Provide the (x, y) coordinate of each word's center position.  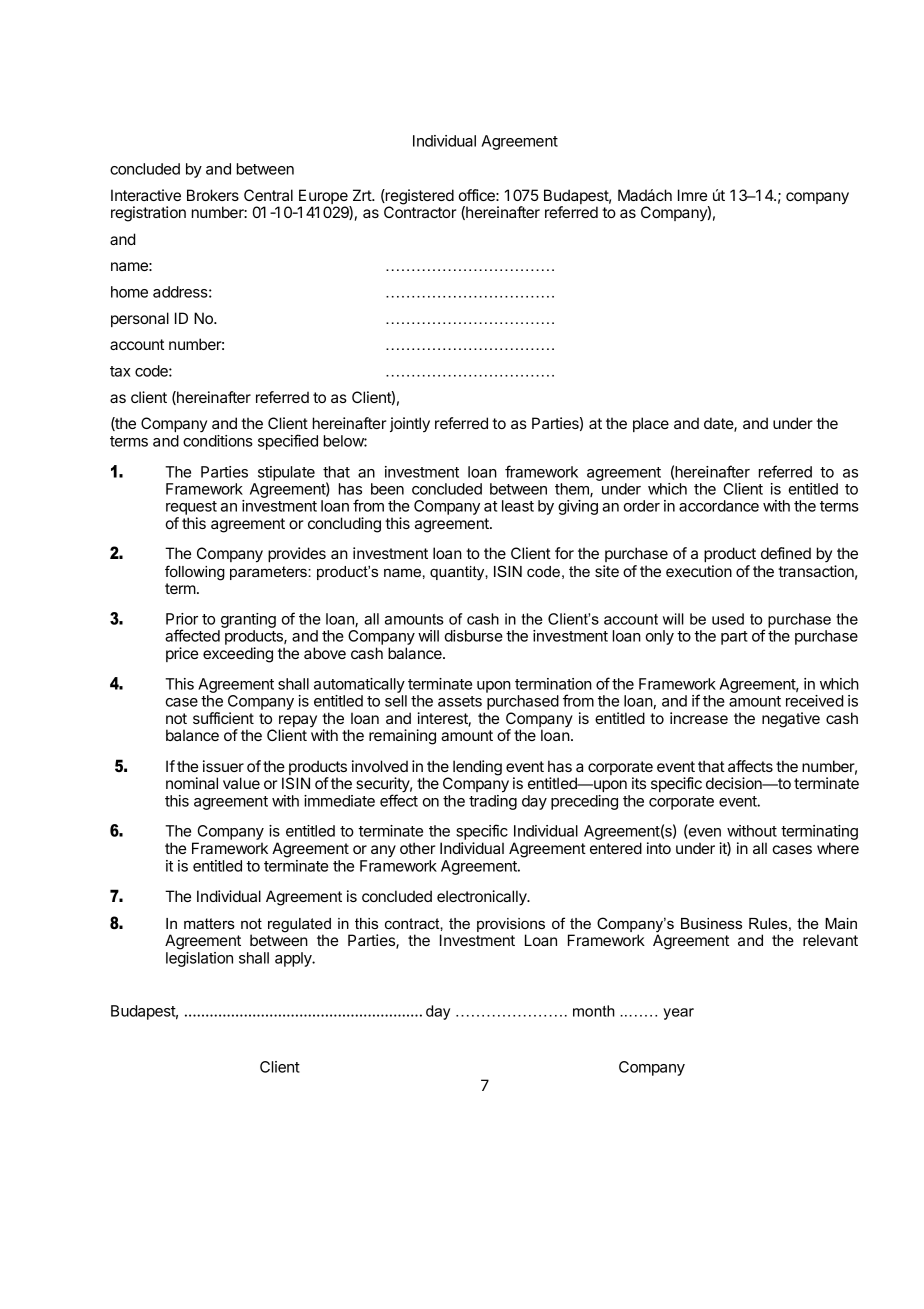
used (728, 619)
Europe (324, 198)
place (651, 424)
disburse (474, 636)
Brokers (213, 195)
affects (750, 766)
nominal (192, 783)
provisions (511, 926)
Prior (182, 619)
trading (493, 802)
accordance (719, 506)
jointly (410, 424)
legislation (199, 959)
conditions (218, 441)
